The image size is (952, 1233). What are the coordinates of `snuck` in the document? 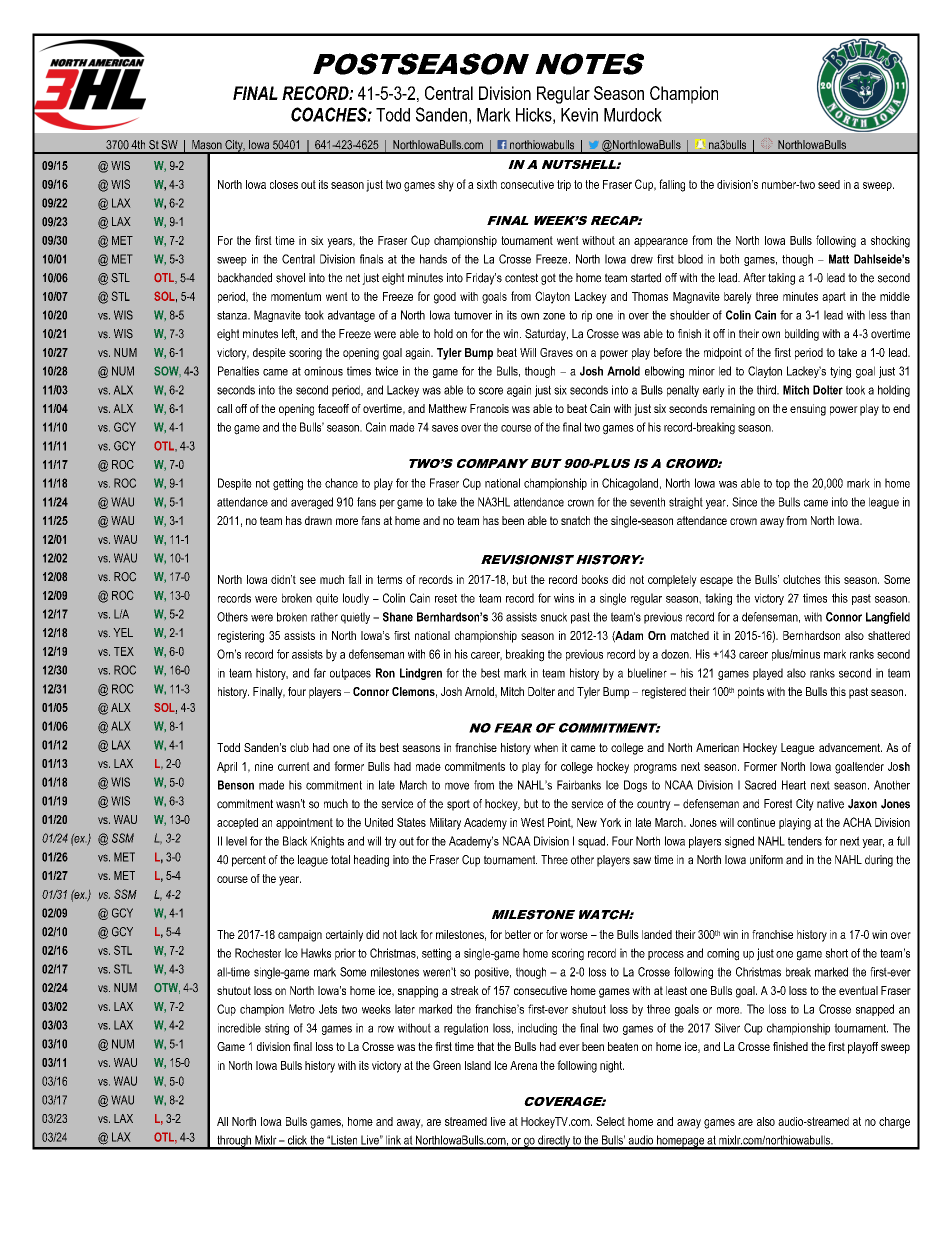 It's located at (554, 617).
